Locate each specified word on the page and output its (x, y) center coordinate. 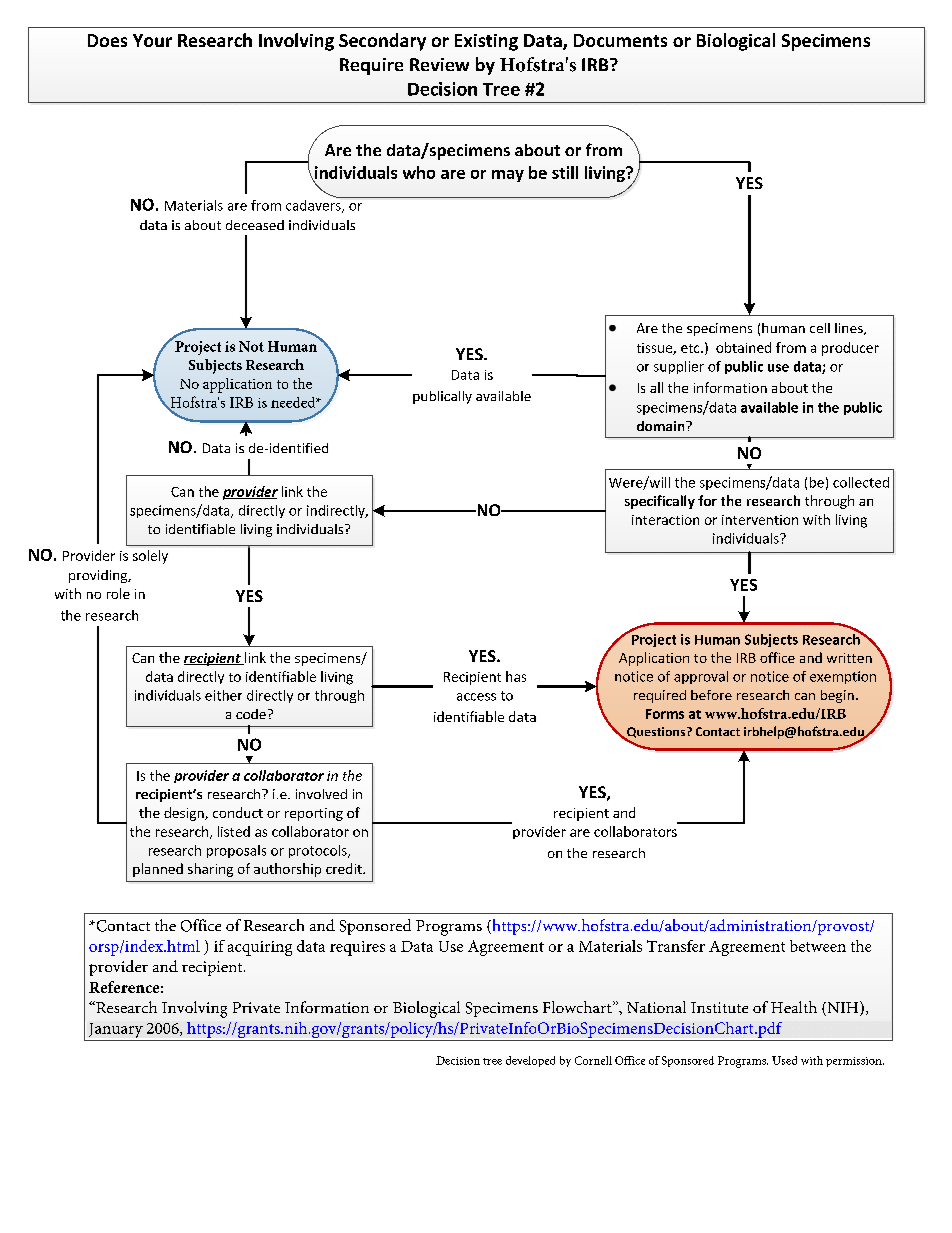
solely (150, 557)
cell (820, 328)
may (508, 176)
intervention (760, 520)
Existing (486, 42)
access (476, 697)
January (116, 1032)
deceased (255, 225)
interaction (665, 520)
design (185, 814)
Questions (656, 733)
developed (530, 1061)
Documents (620, 40)
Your (152, 40)
